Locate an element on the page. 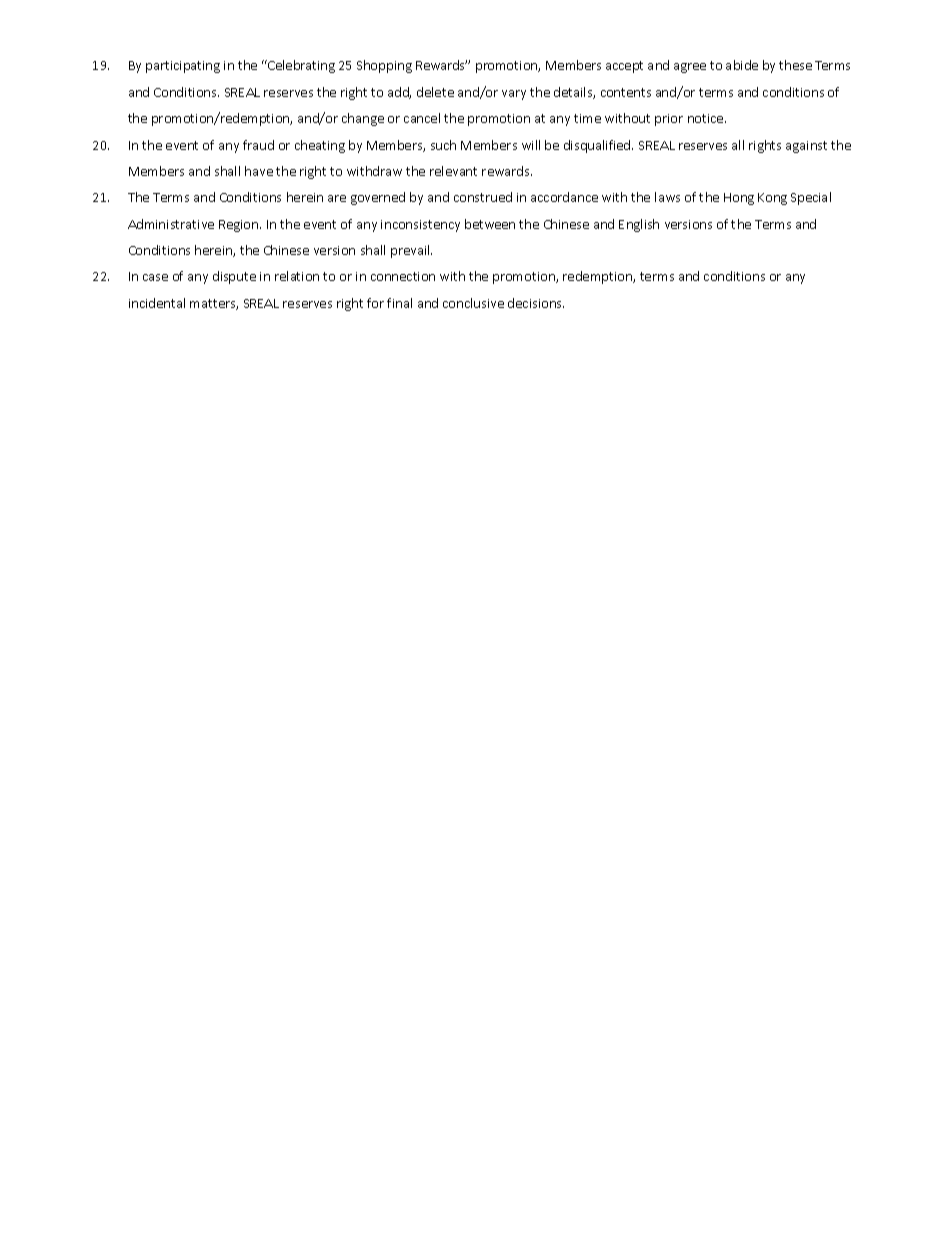 The image size is (952, 1233). against is located at coordinates (806, 147).
